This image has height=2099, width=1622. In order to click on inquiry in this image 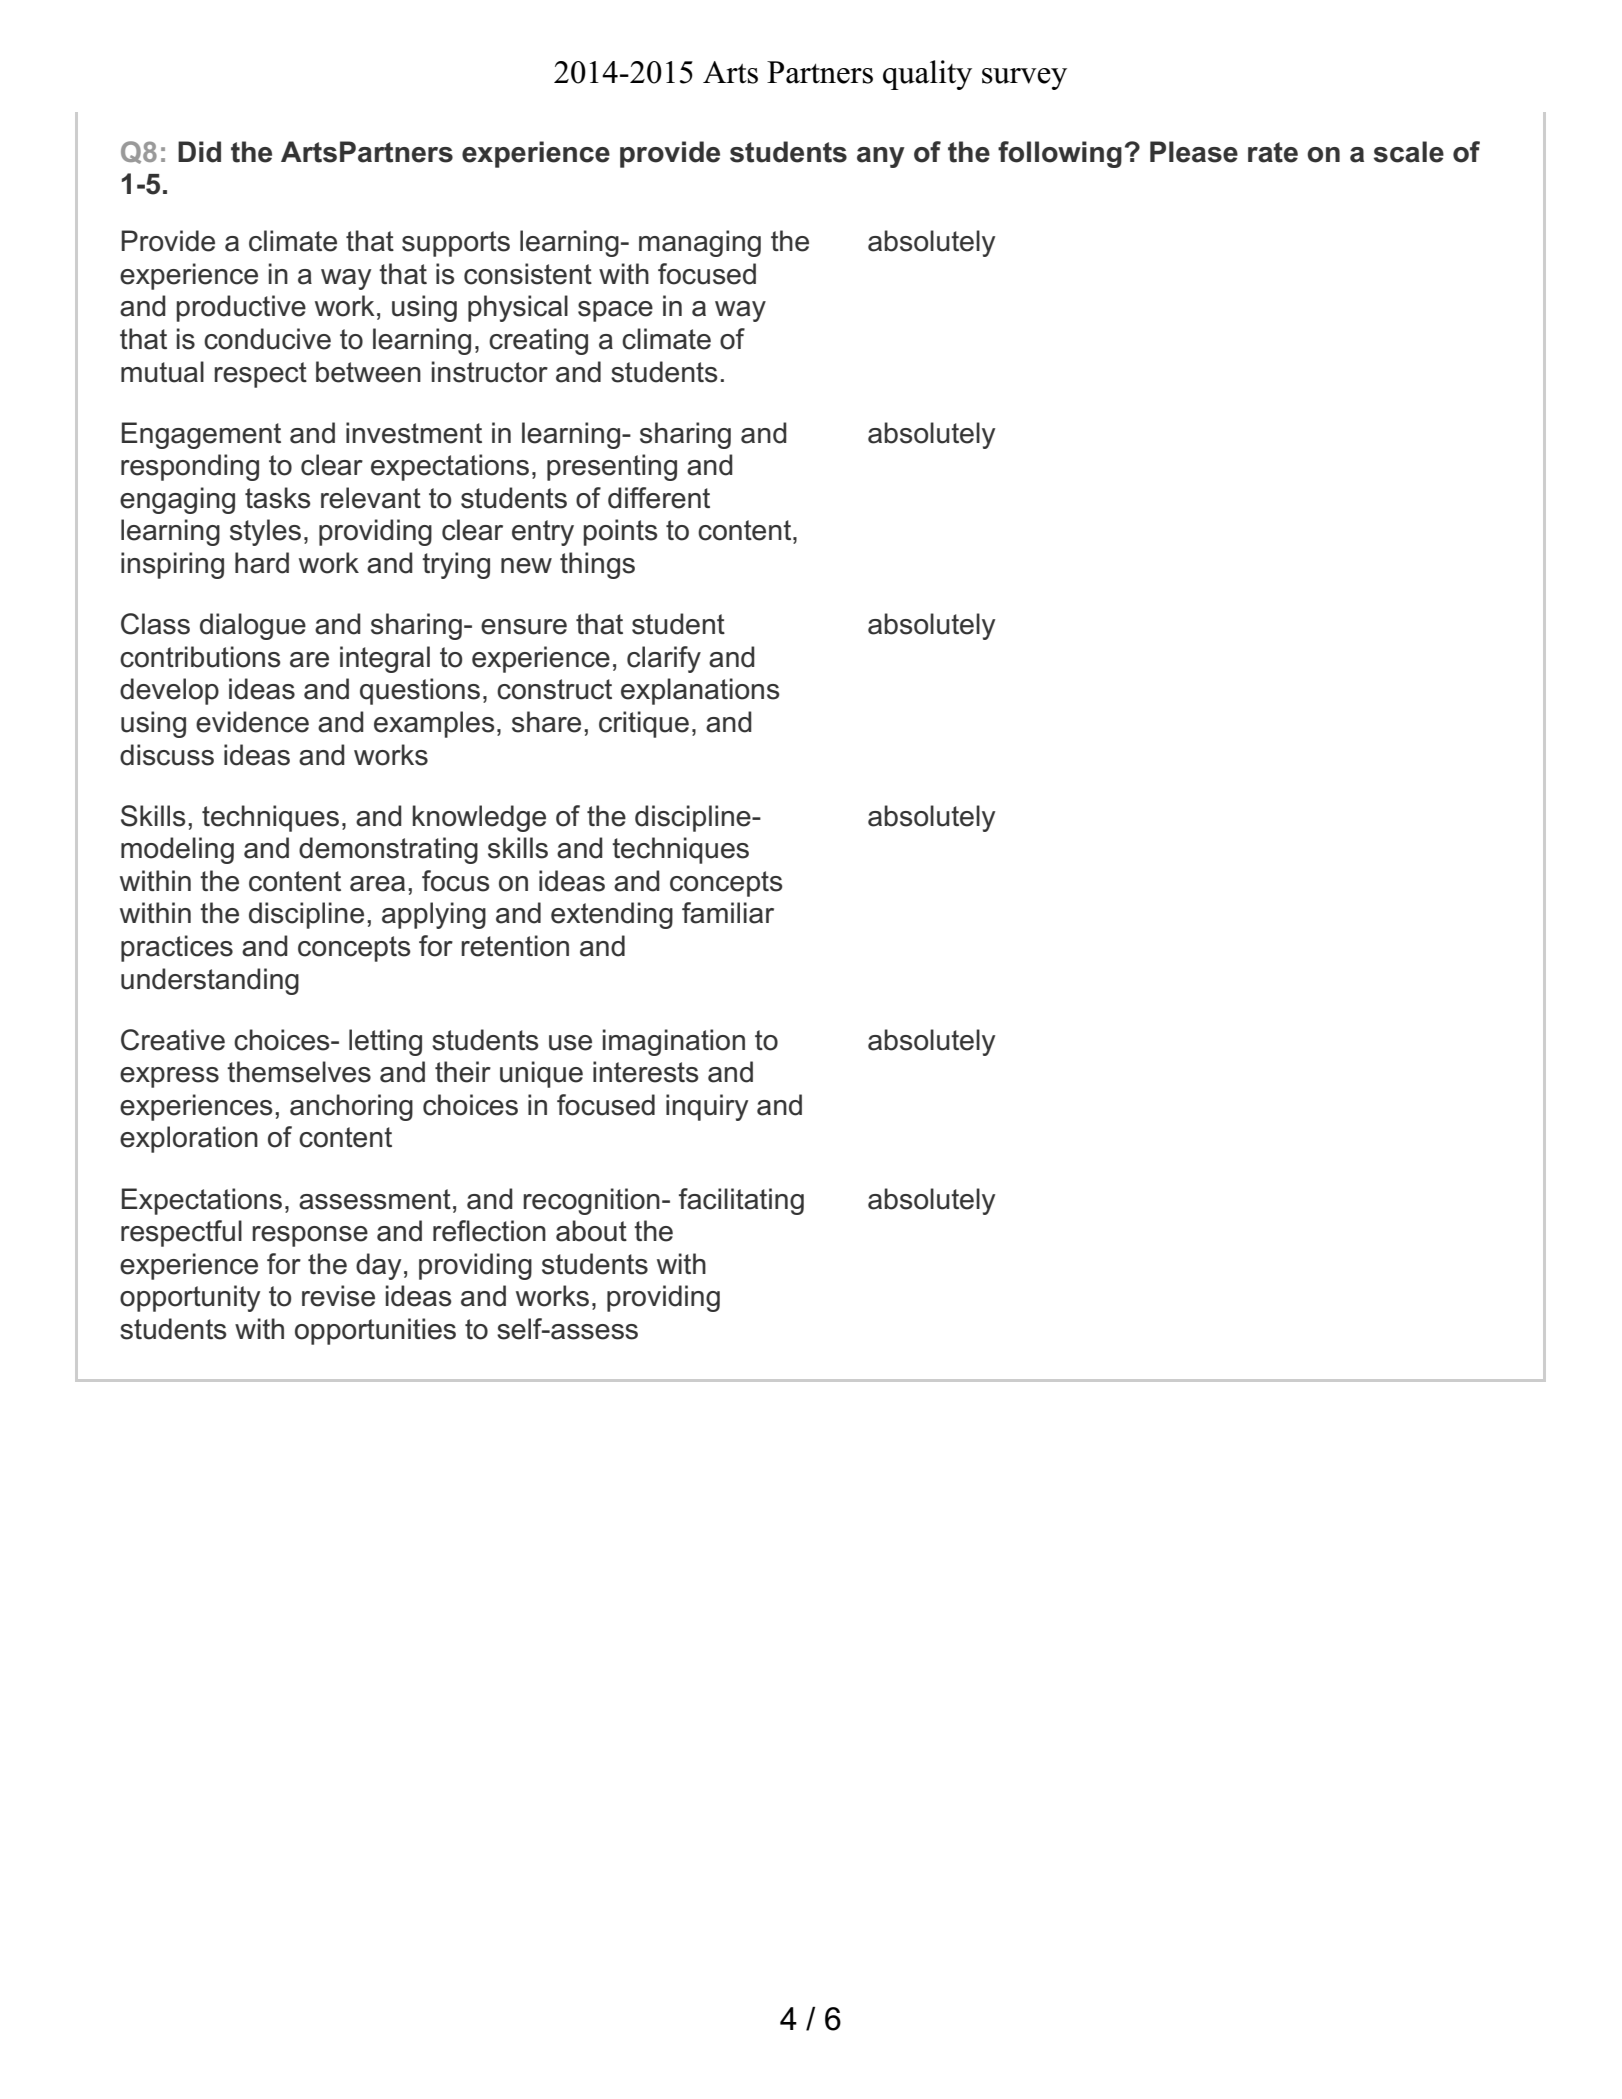, I will do `click(707, 1107)`.
